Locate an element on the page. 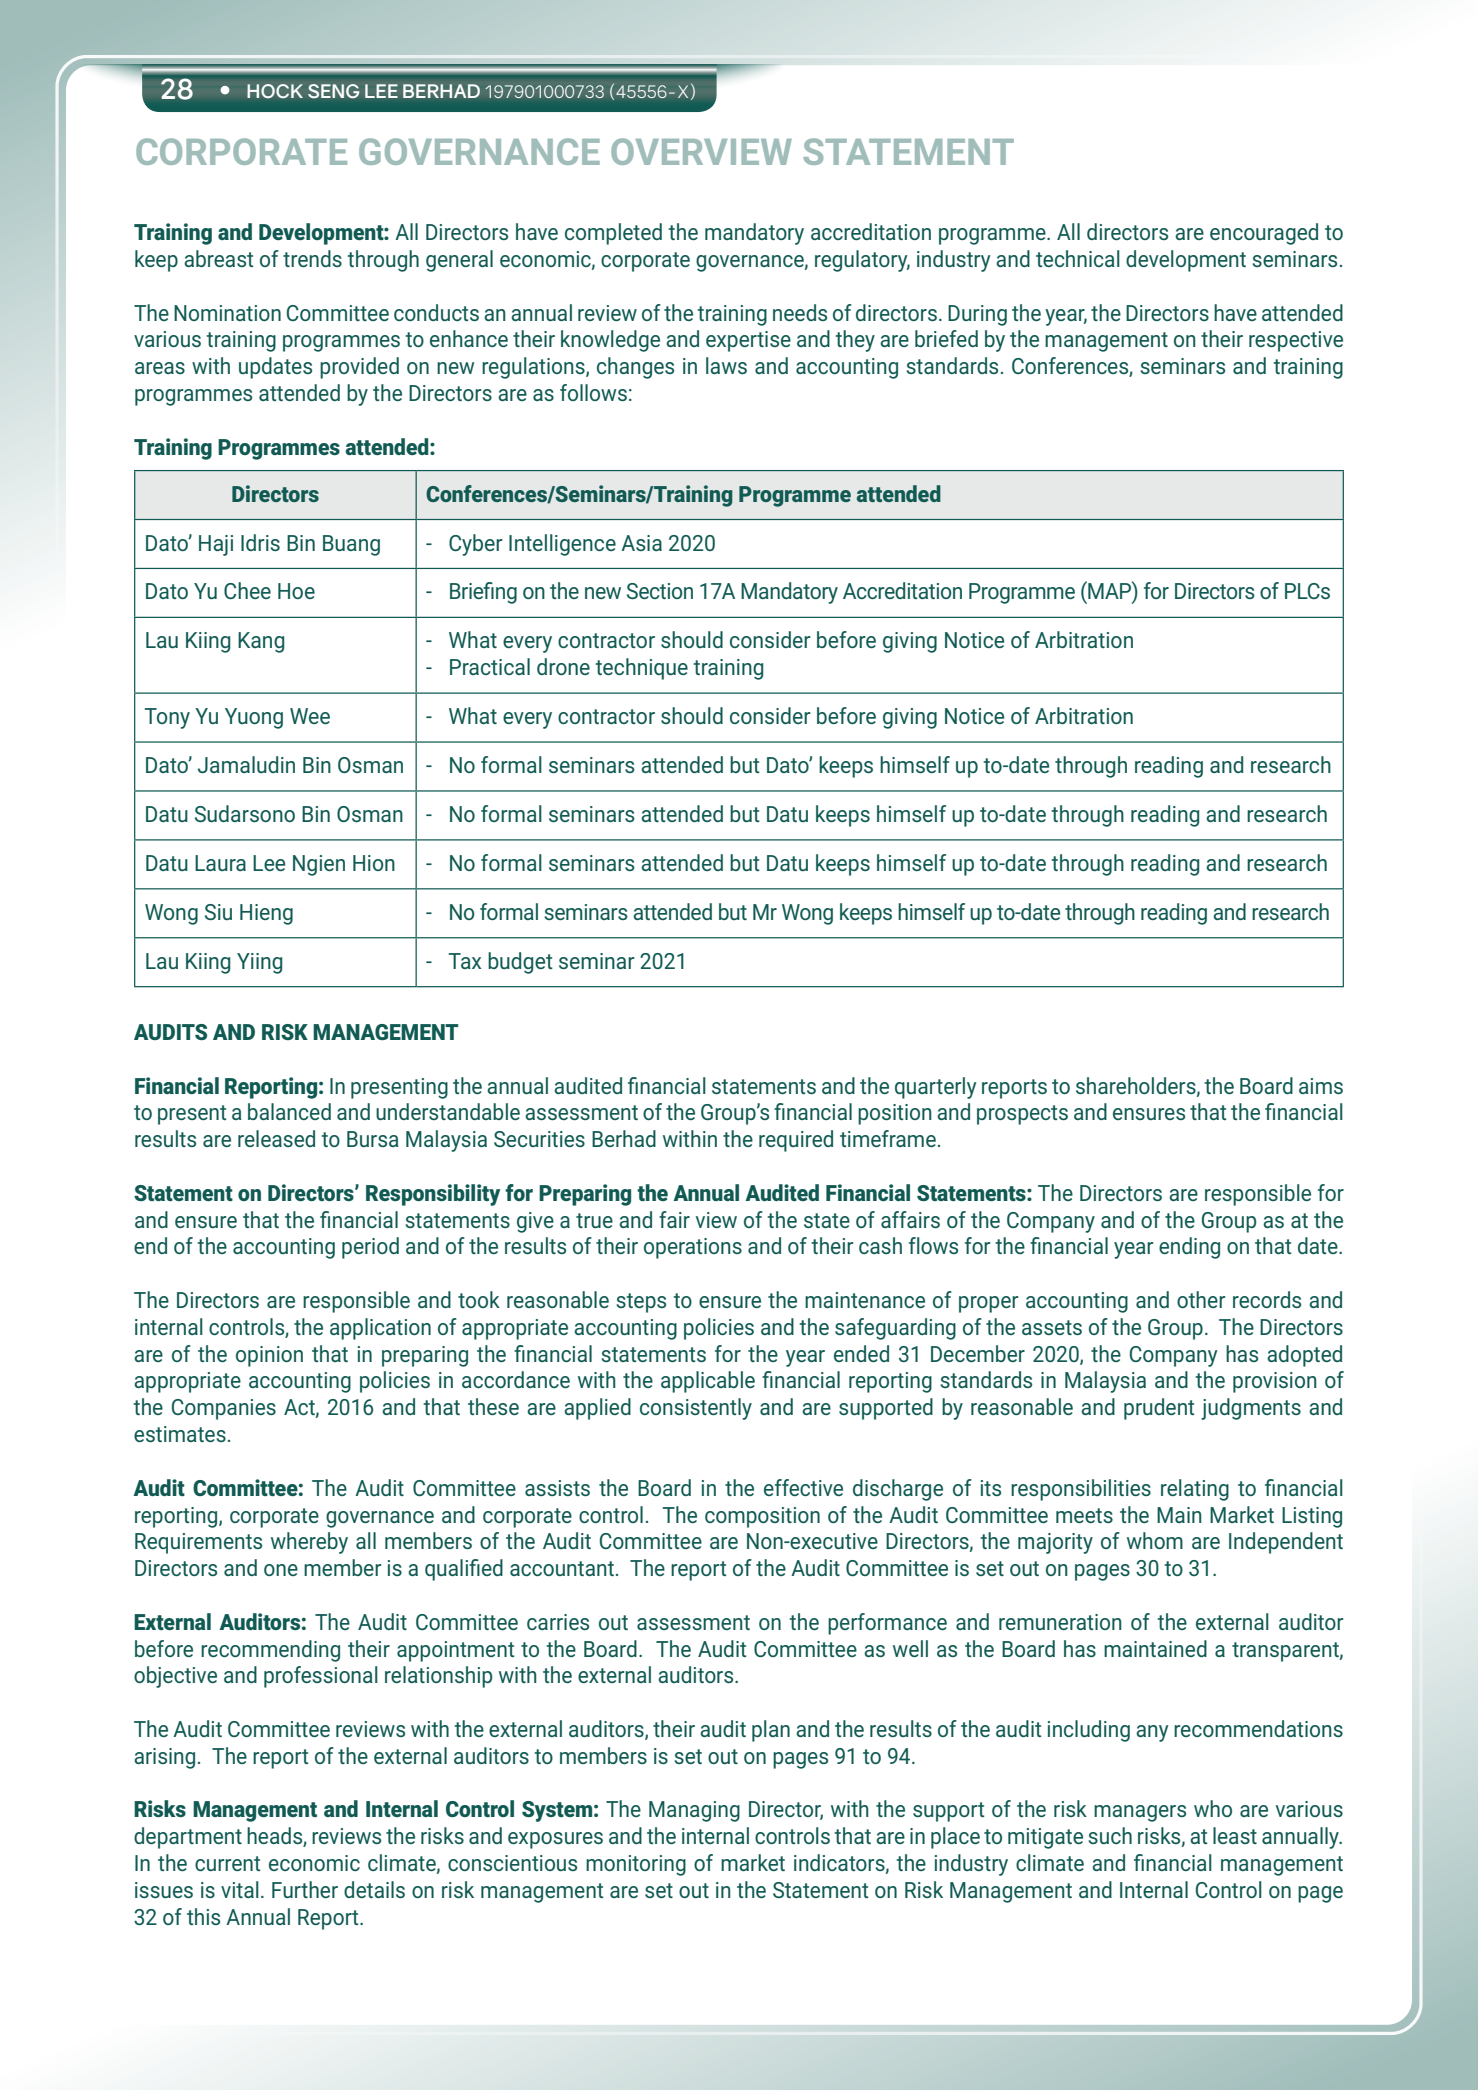 The image size is (1478, 2090). Managing is located at coordinates (694, 1811).
